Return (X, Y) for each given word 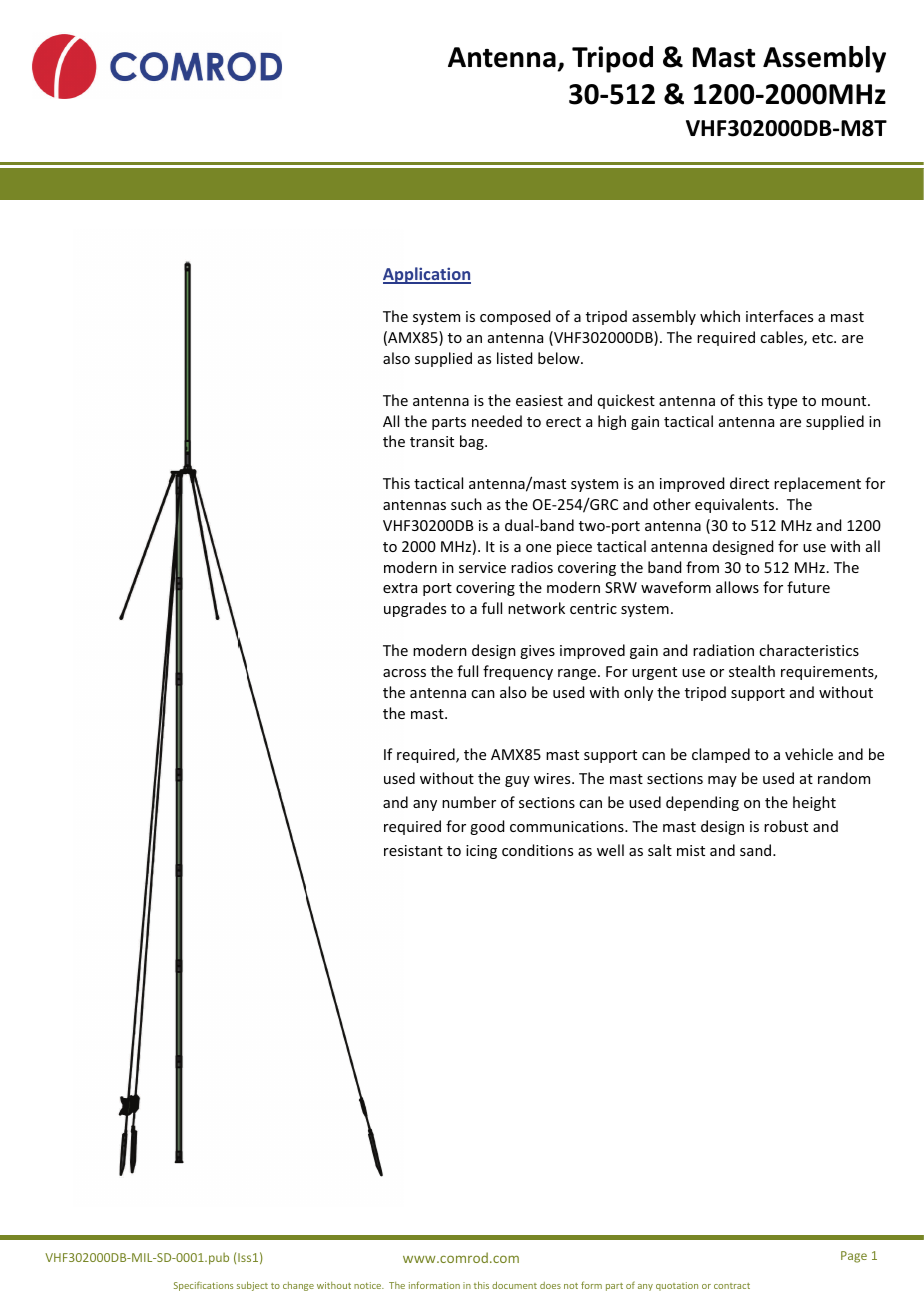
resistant (413, 850)
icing (481, 852)
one (538, 548)
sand (757, 850)
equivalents (736, 505)
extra (400, 588)
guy (517, 781)
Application (427, 275)
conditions (537, 850)
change (298, 1286)
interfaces (779, 316)
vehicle (809, 754)
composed (515, 317)
